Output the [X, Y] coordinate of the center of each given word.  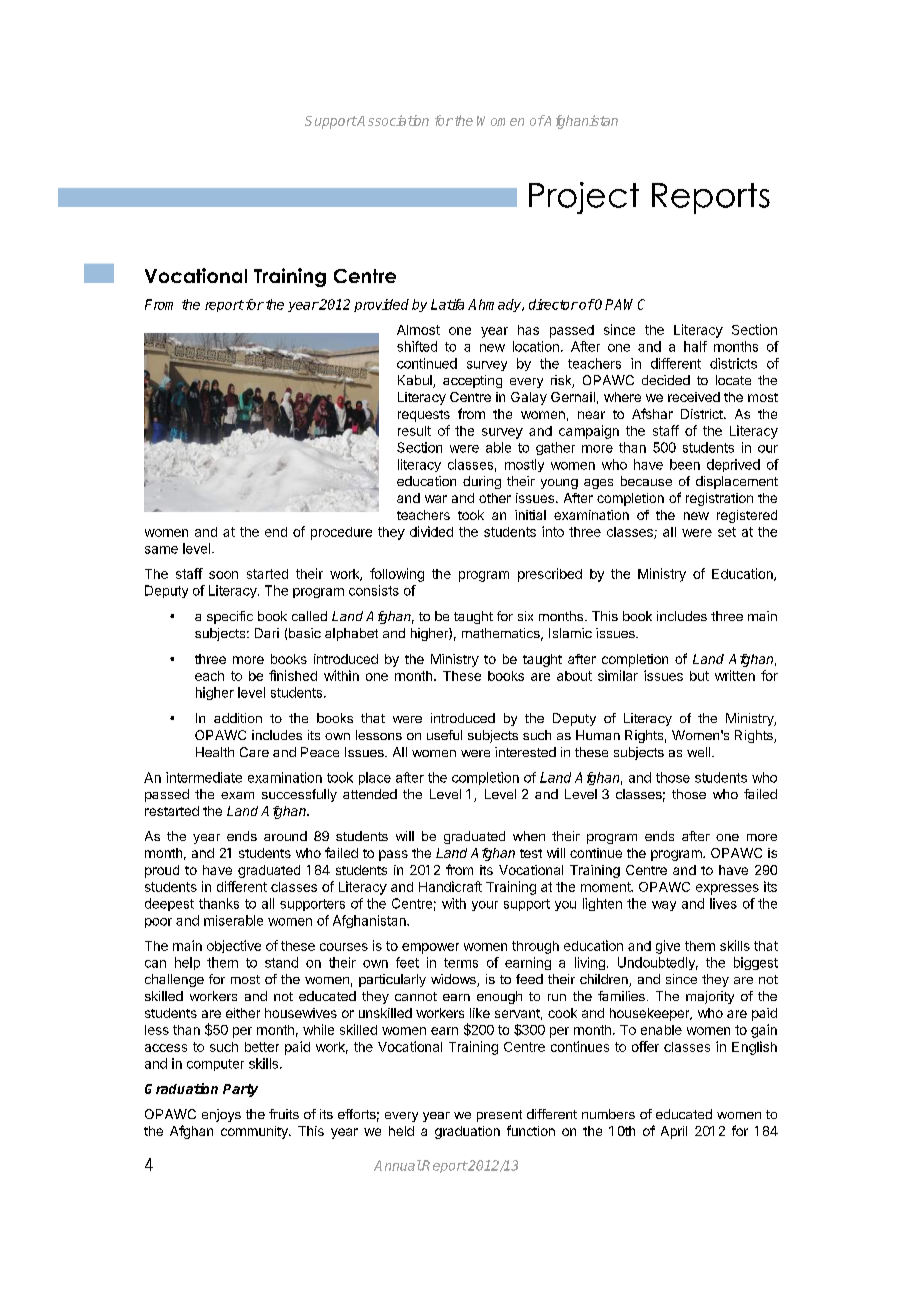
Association [392, 120]
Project [584, 198]
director [553, 304]
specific [230, 617]
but [699, 676]
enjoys [221, 1115]
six [525, 616]
